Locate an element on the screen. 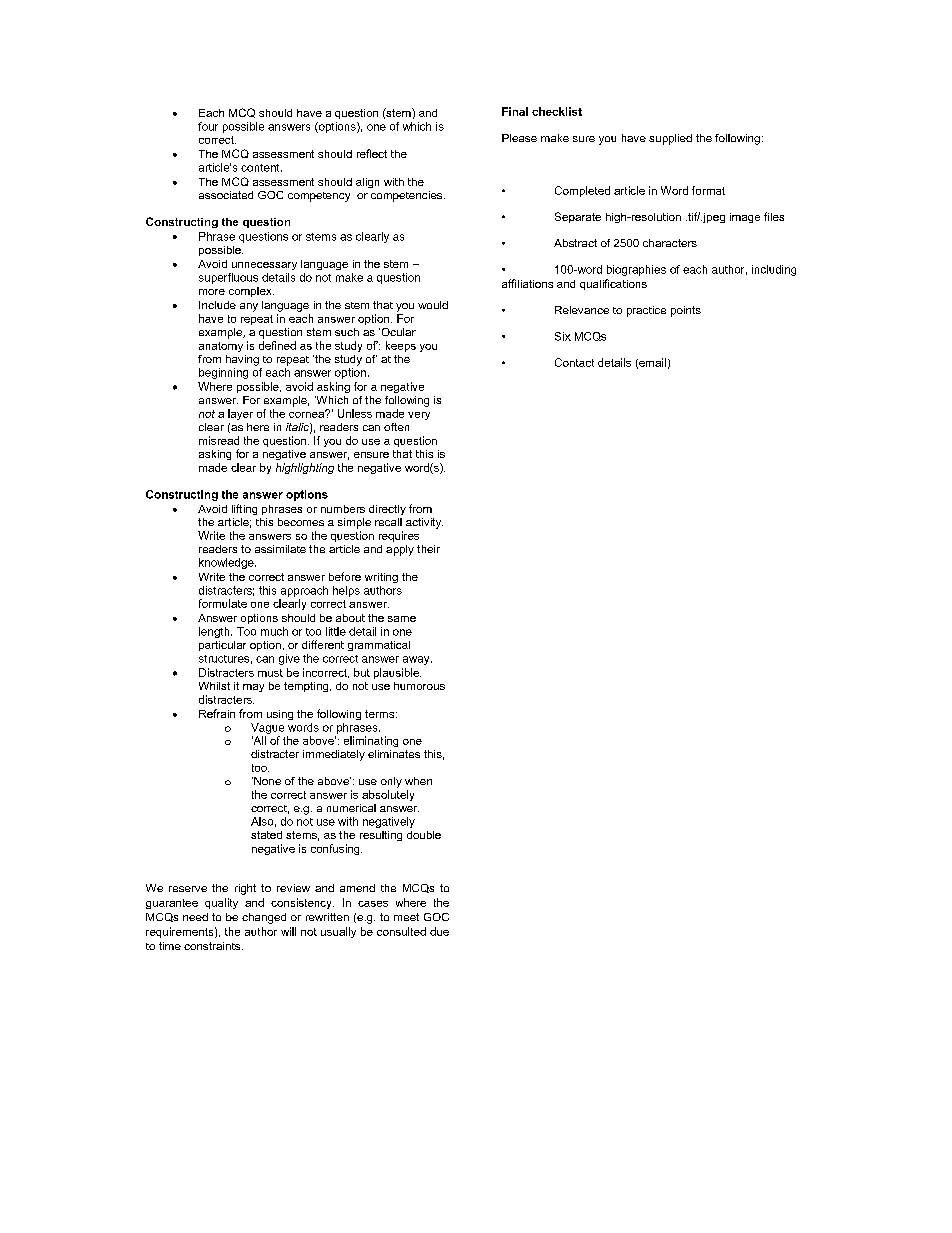 The image size is (952, 1233). changed is located at coordinates (264, 918).
